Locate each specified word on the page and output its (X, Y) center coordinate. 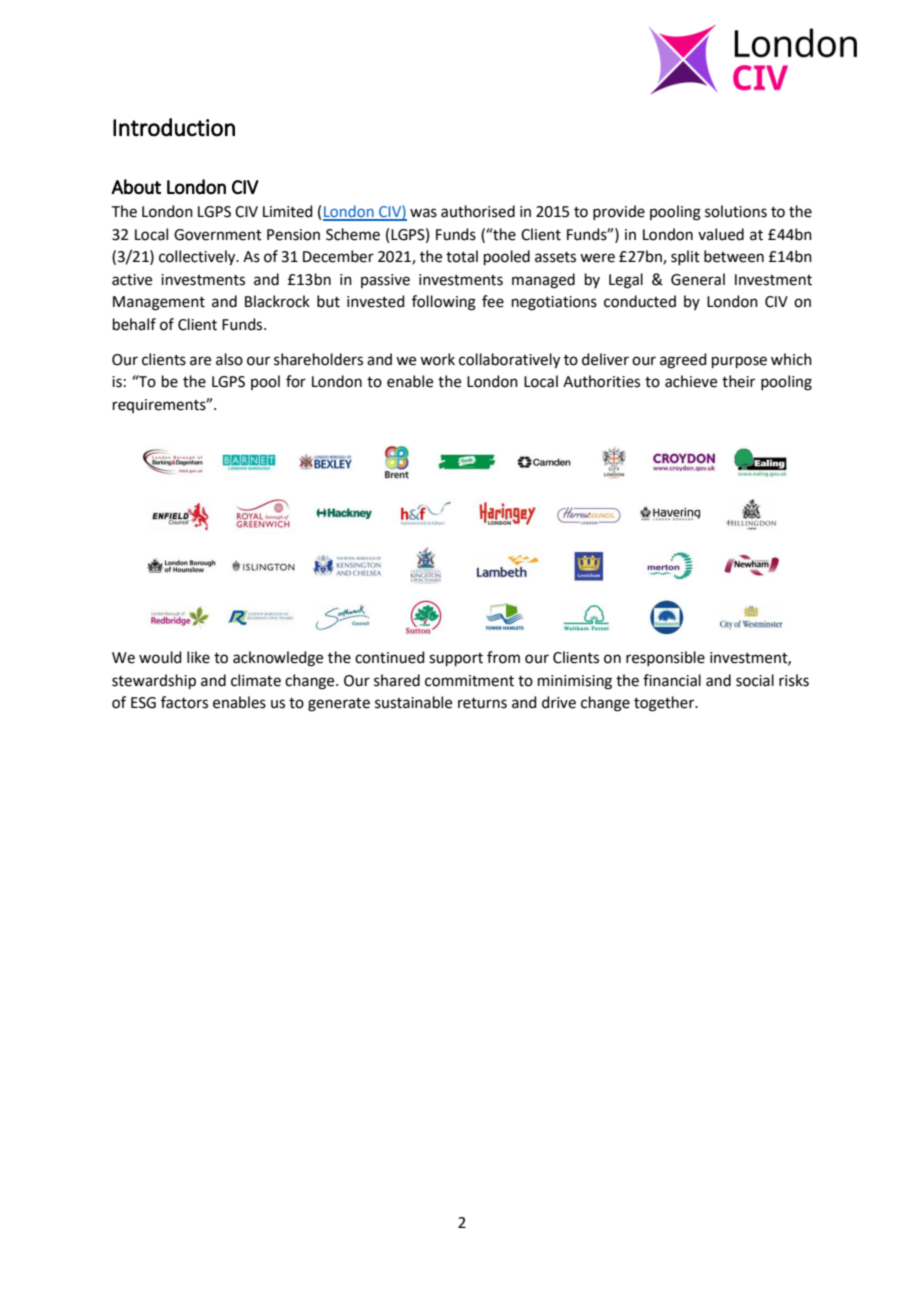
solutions (736, 211)
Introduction (174, 127)
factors (184, 702)
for (296, 381)
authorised (478, 211)
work (437, 359)
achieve (691, 381)
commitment (469, 681)
